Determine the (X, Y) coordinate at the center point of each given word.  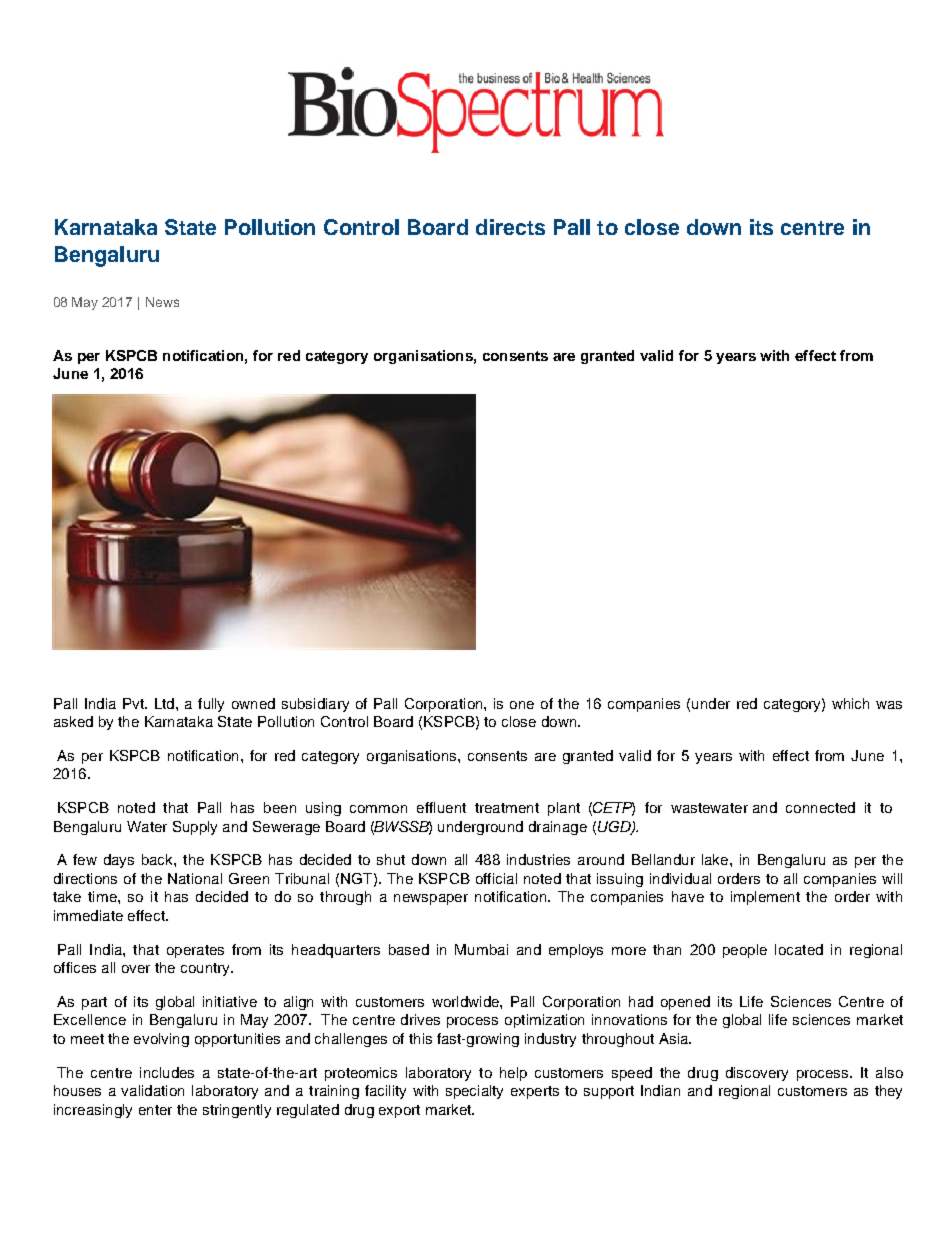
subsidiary (315, 705)
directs (510, 227)
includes (167, 1072)
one (522, 705)
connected (820, 807)
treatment (507, 808)
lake (716, 859)
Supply (195, 828)
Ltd (164, 703)
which (850, 703)
